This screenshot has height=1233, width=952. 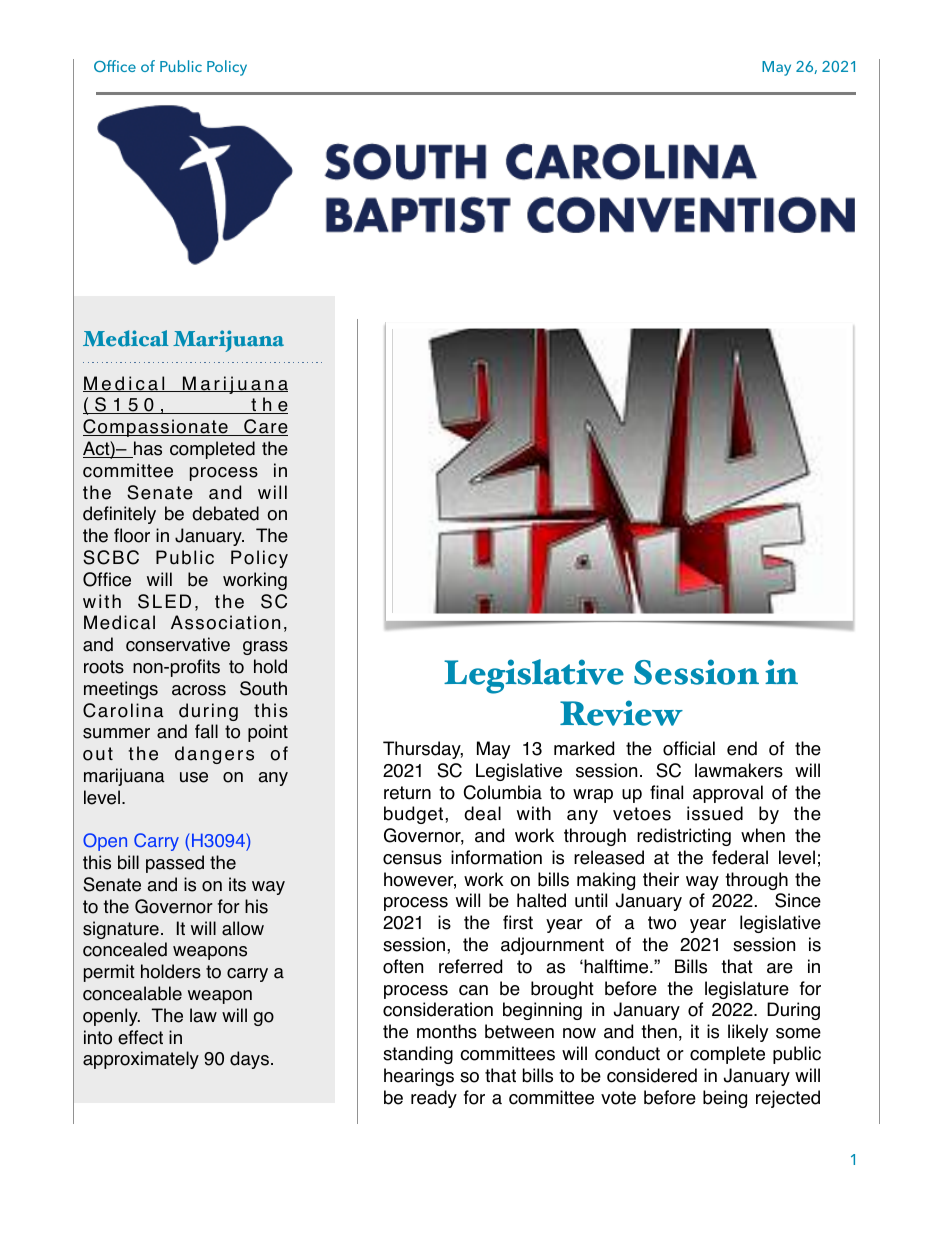 I want to click on referred, so click(x=470, y=966).
